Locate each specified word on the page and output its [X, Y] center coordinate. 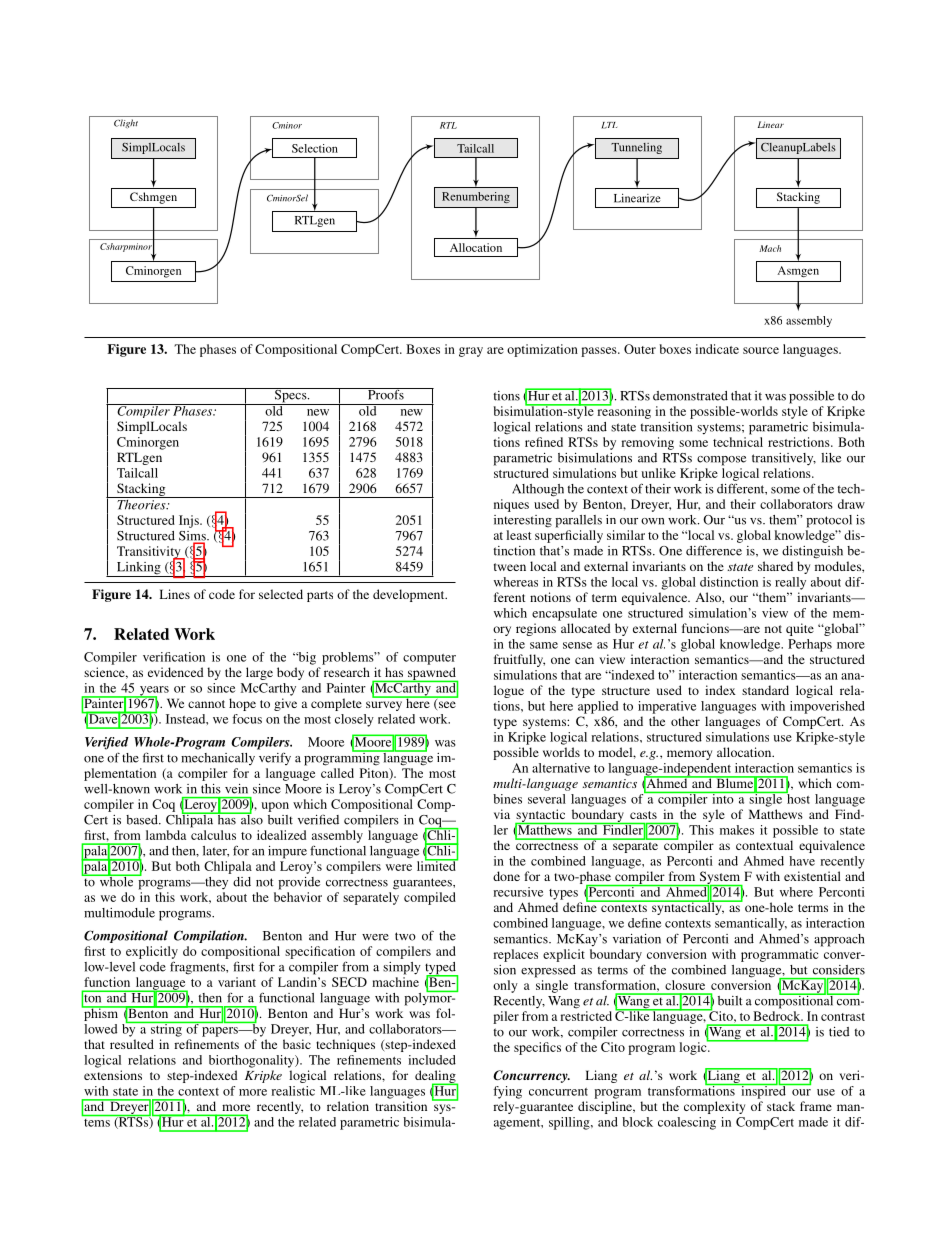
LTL [609, 125]
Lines [175, 594]
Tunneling [636, 148]
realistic [293, 1091]
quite [800, 629]
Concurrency [531, 1076]
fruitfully [519, 660]
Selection [315, 148]
